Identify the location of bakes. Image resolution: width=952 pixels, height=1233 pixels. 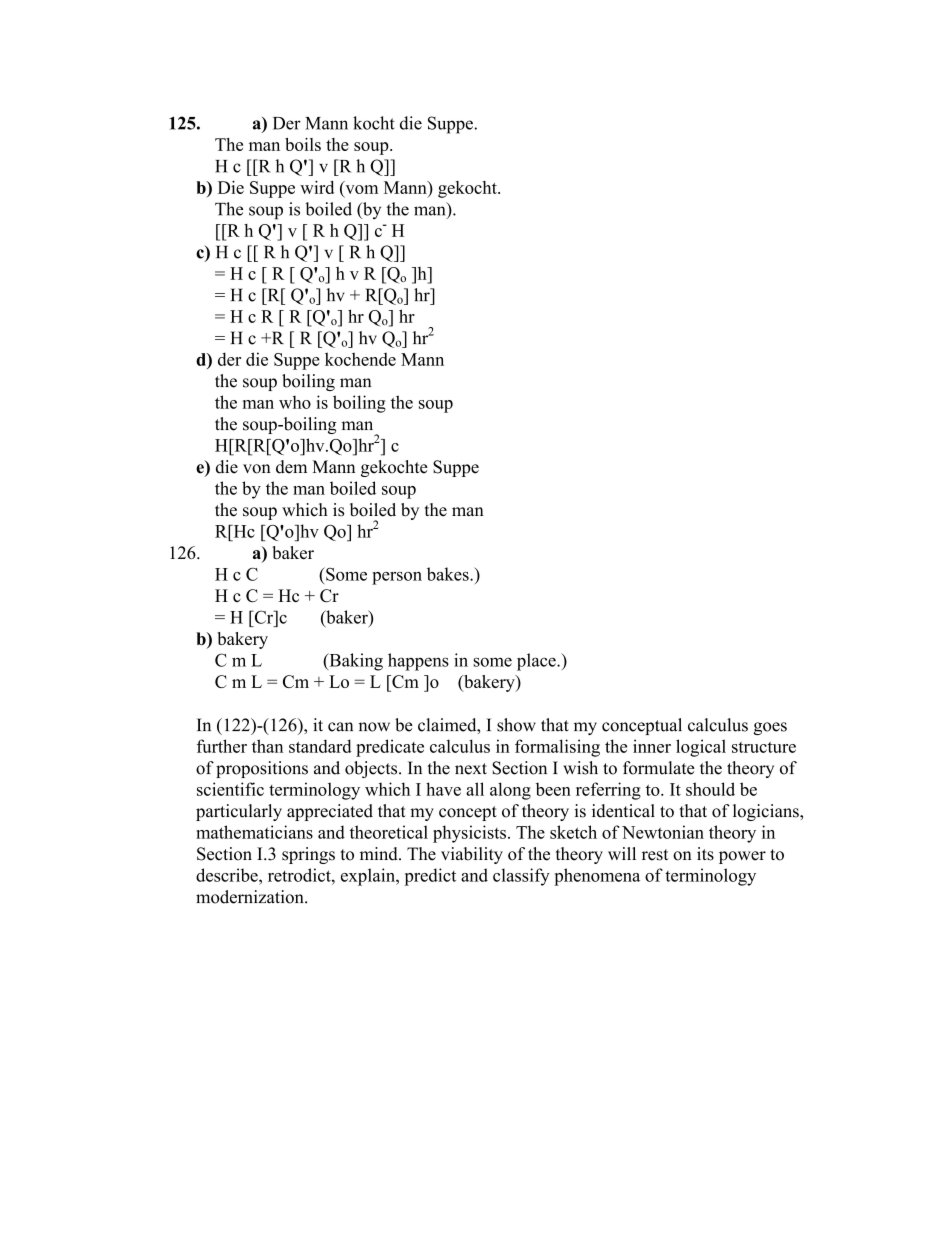
(449, 574).
